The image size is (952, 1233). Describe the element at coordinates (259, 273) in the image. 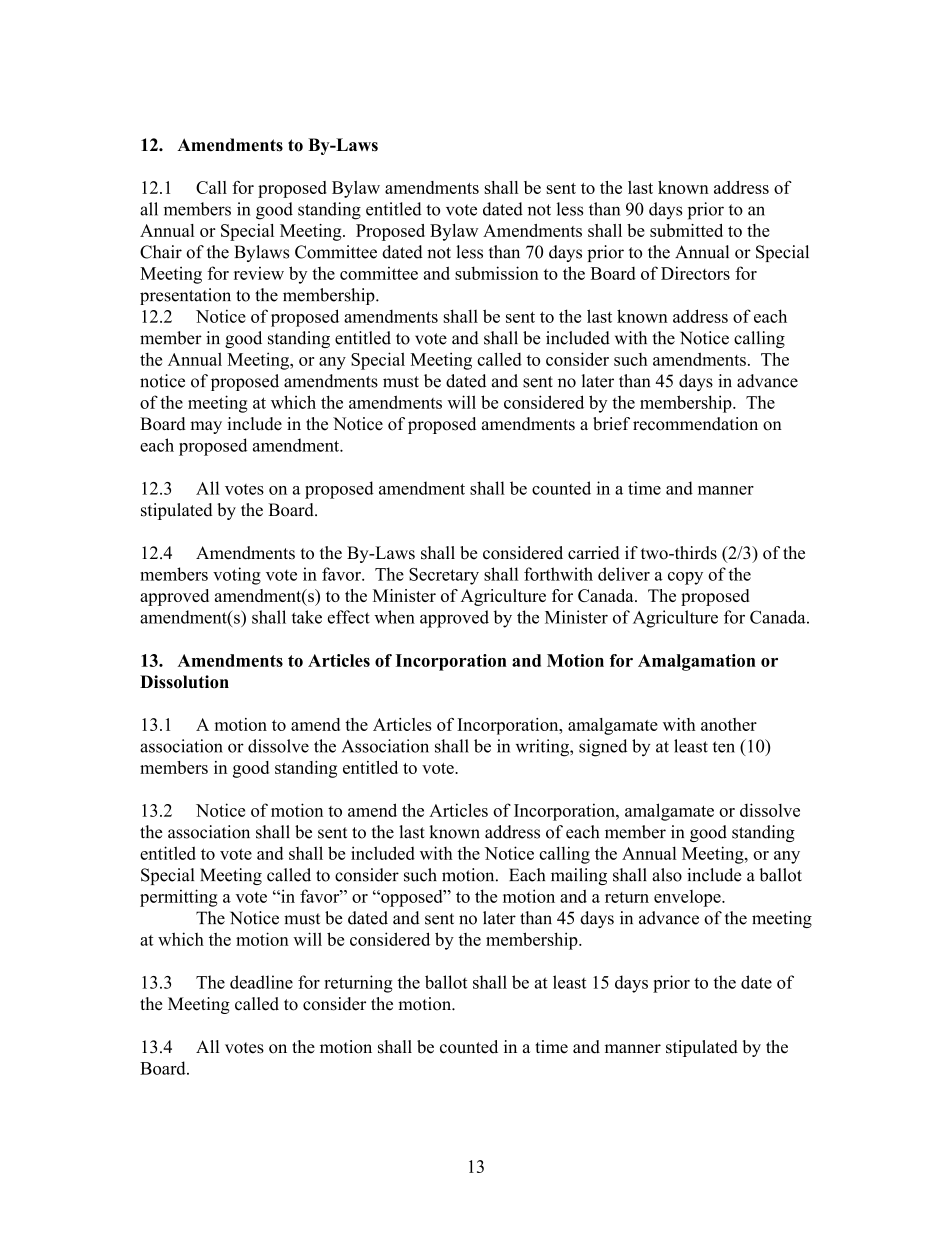

I see `review` at that location.
